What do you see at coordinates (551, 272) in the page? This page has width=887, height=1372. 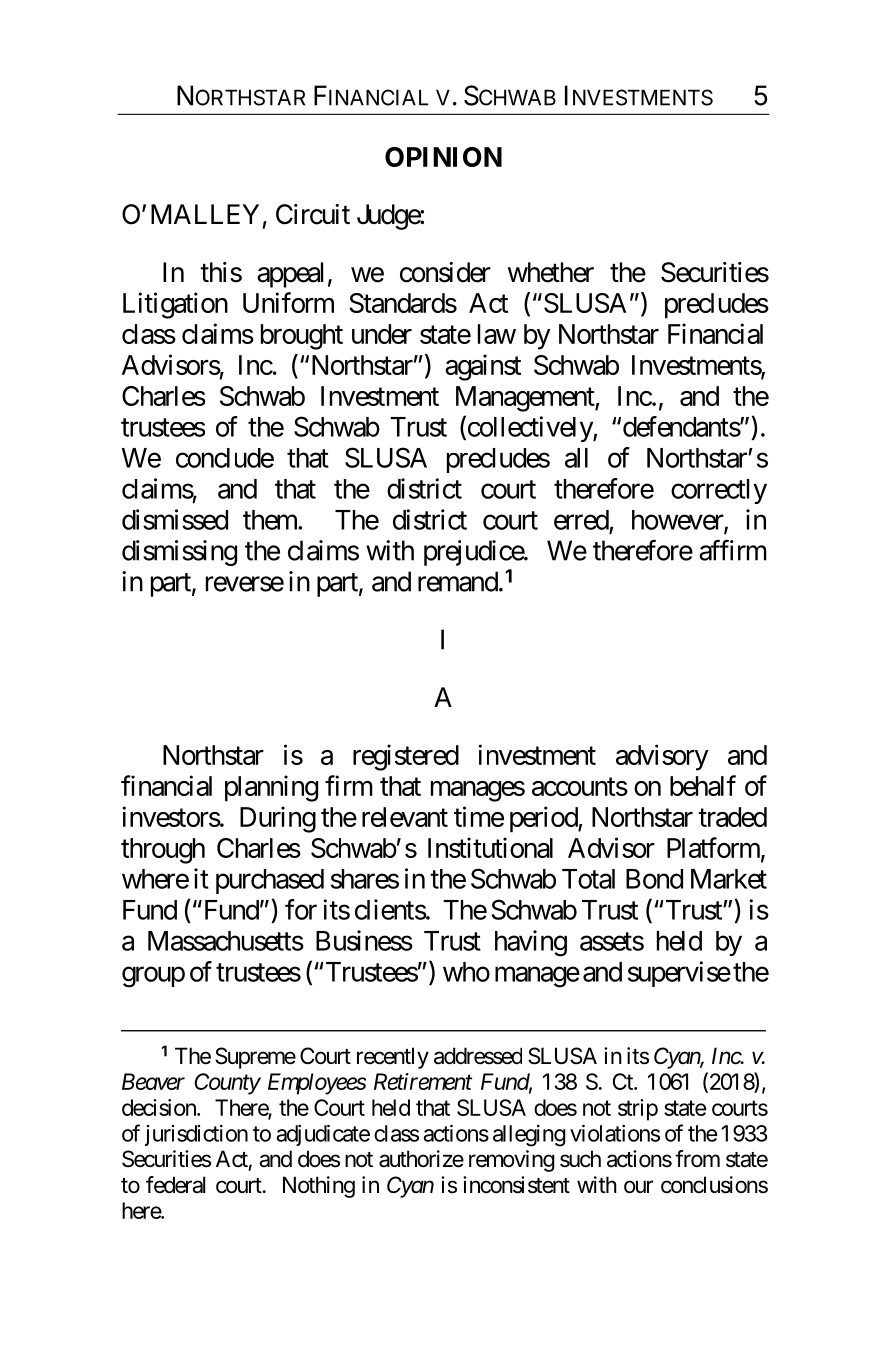 I see `whether` at bounding box center [551, 272].
